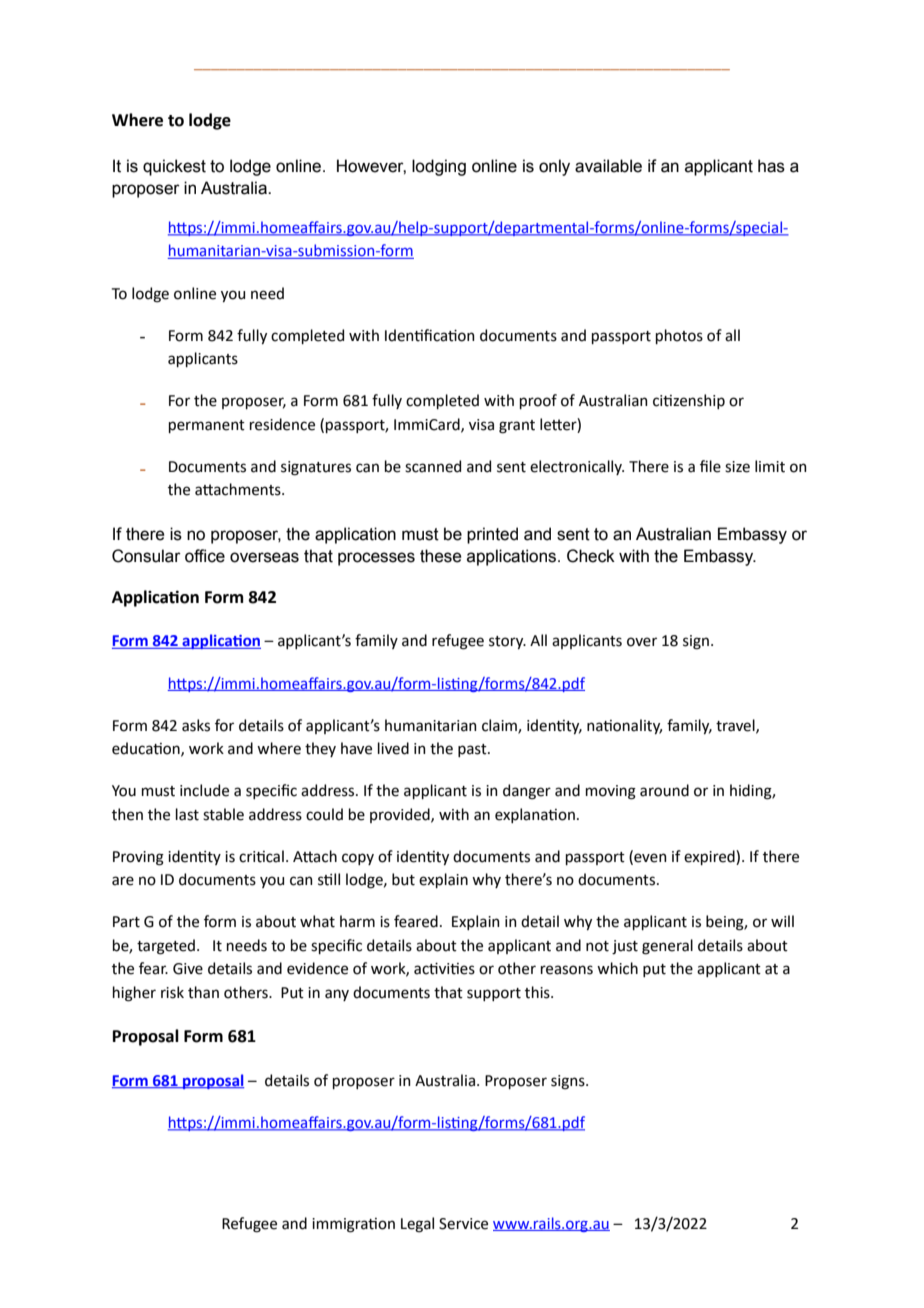 The image size is (924, 1308). I want to click on but, so click(403, 879).
